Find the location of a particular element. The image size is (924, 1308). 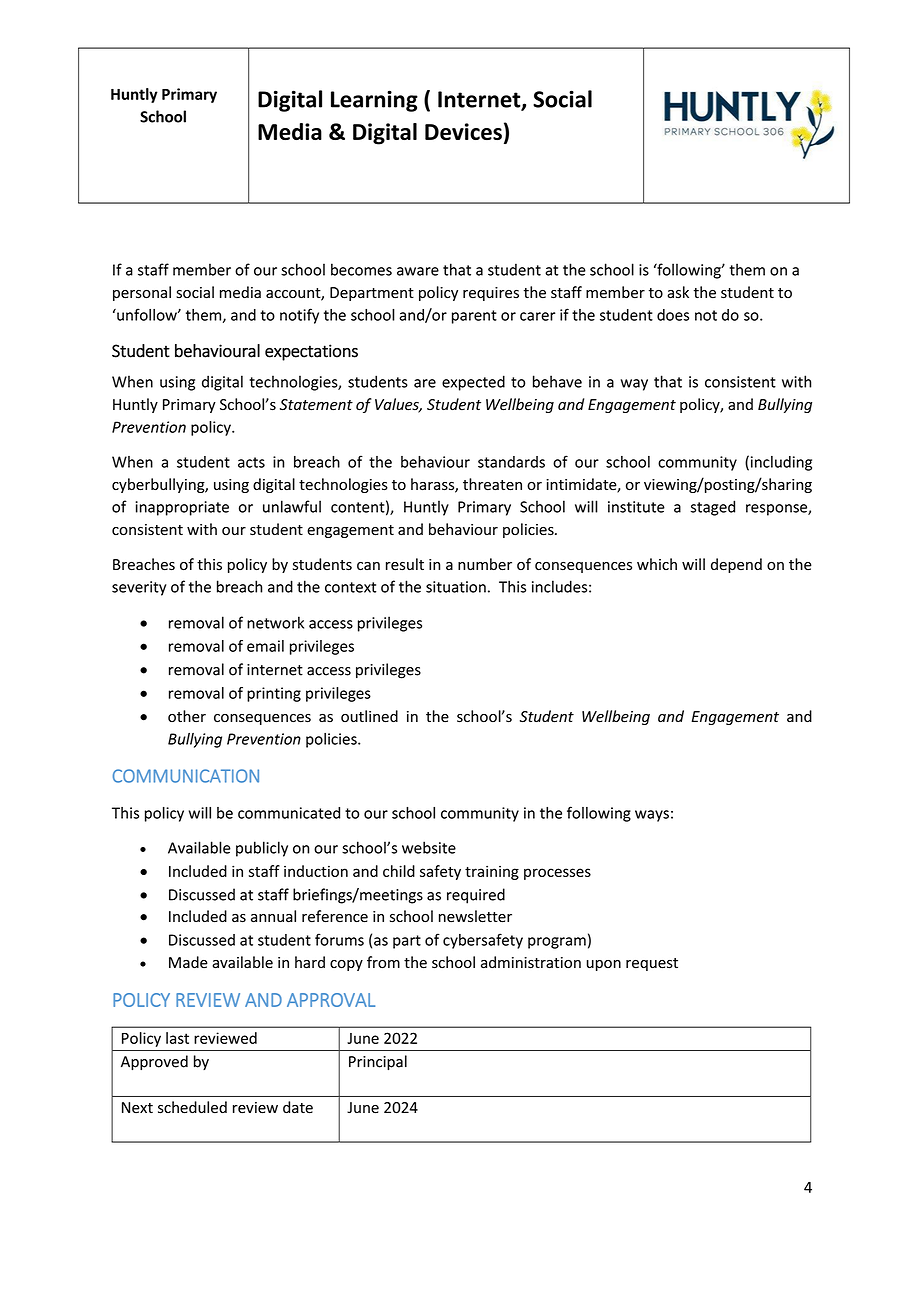

Devices is located at coordinates (463, 131).
